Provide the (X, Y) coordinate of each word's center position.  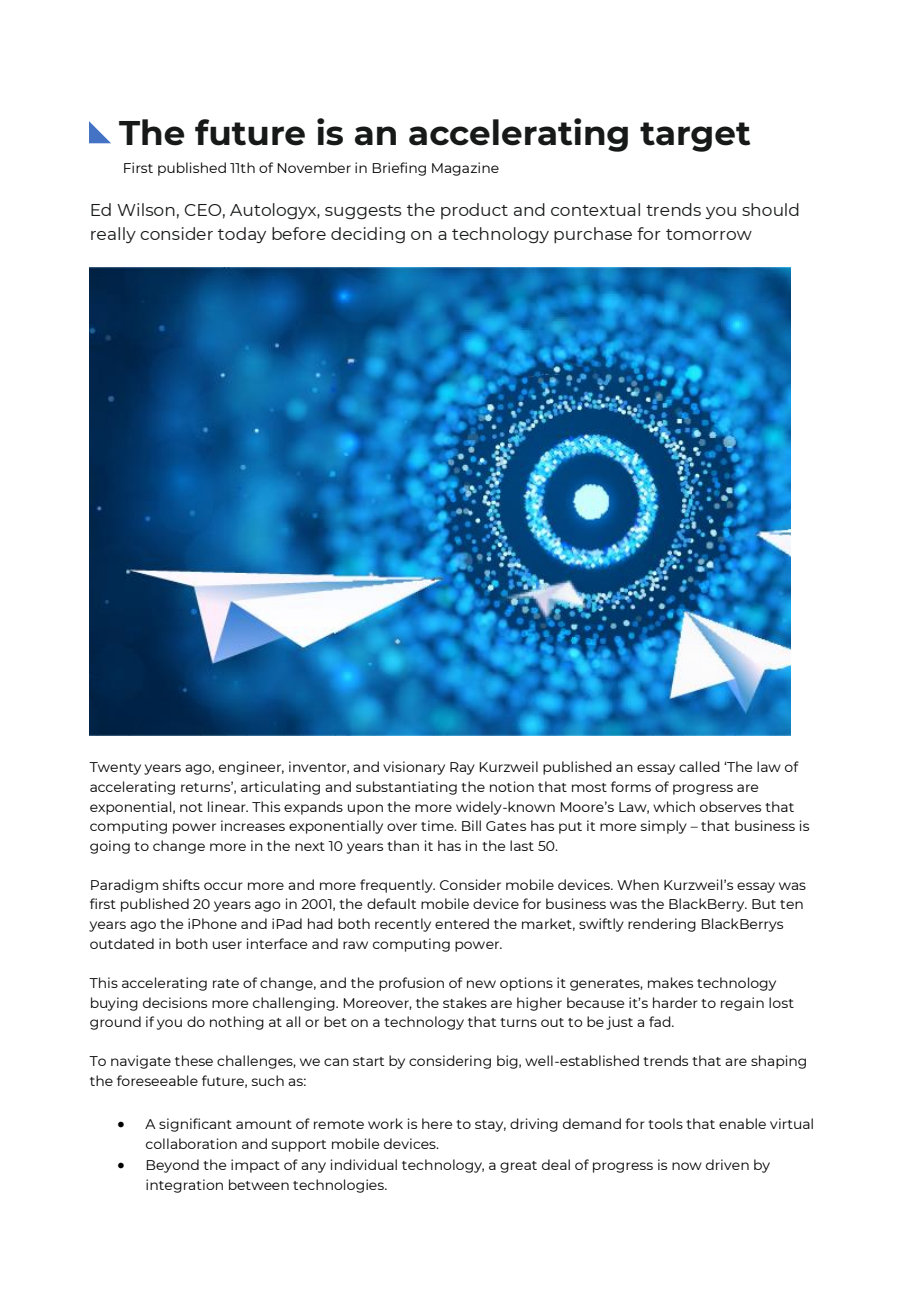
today (242, 235)
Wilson (146, 209)
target (695, 137)
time (438, 825)
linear (228, 806)
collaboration (191, 1143)
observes (730, 806)
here (437, 1123)
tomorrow (709, 234)
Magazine (465, 169)
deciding (368, 235)
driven (727, 1164)
